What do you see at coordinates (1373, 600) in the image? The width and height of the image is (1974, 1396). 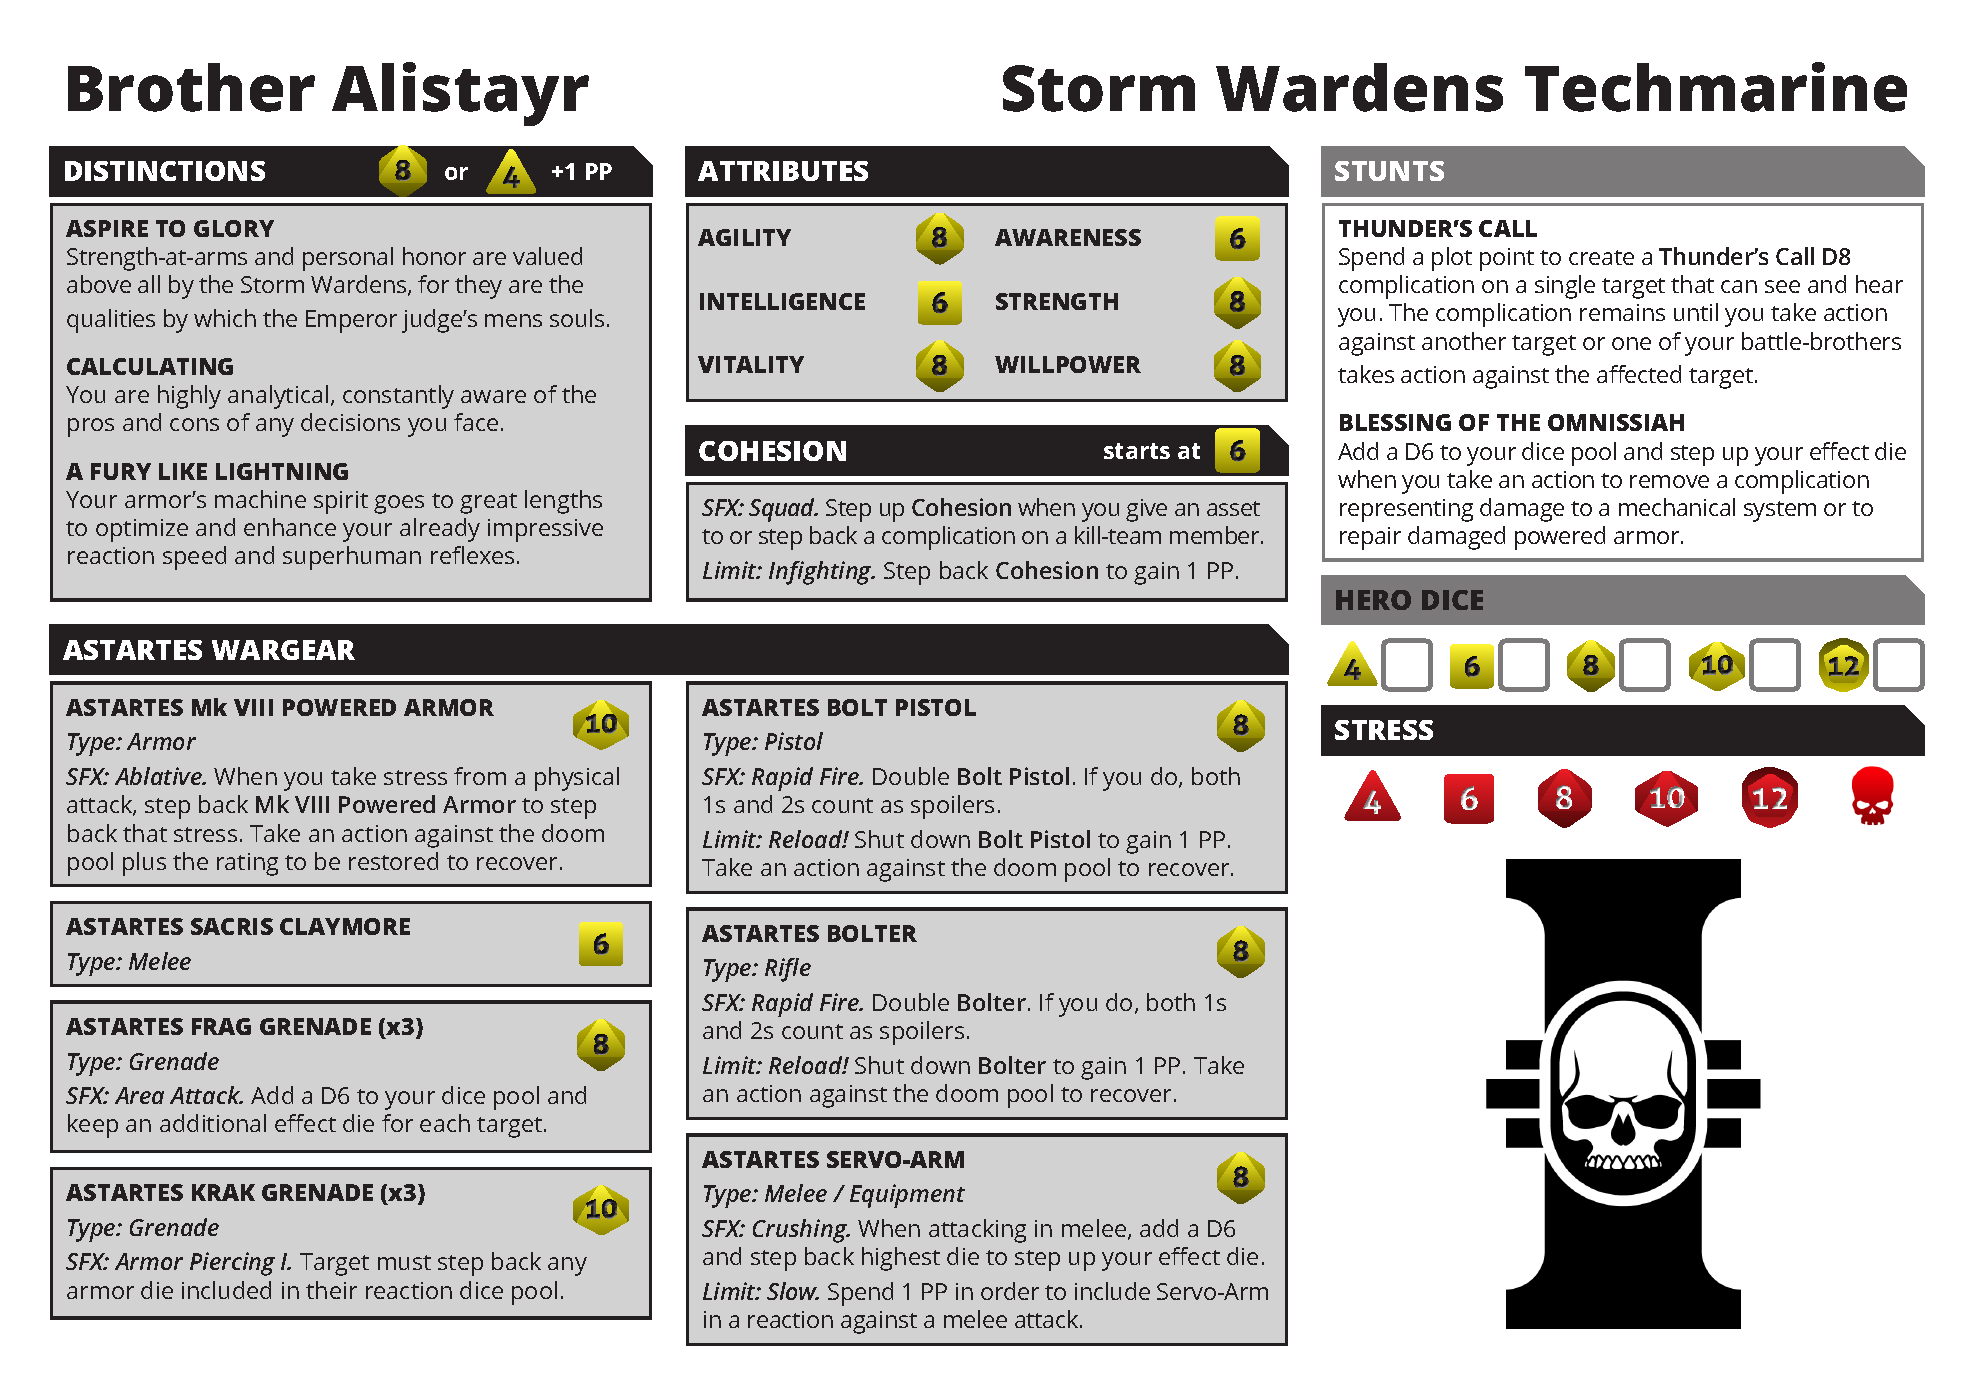 I see `HERO` at bounding box center [1373, 600].
